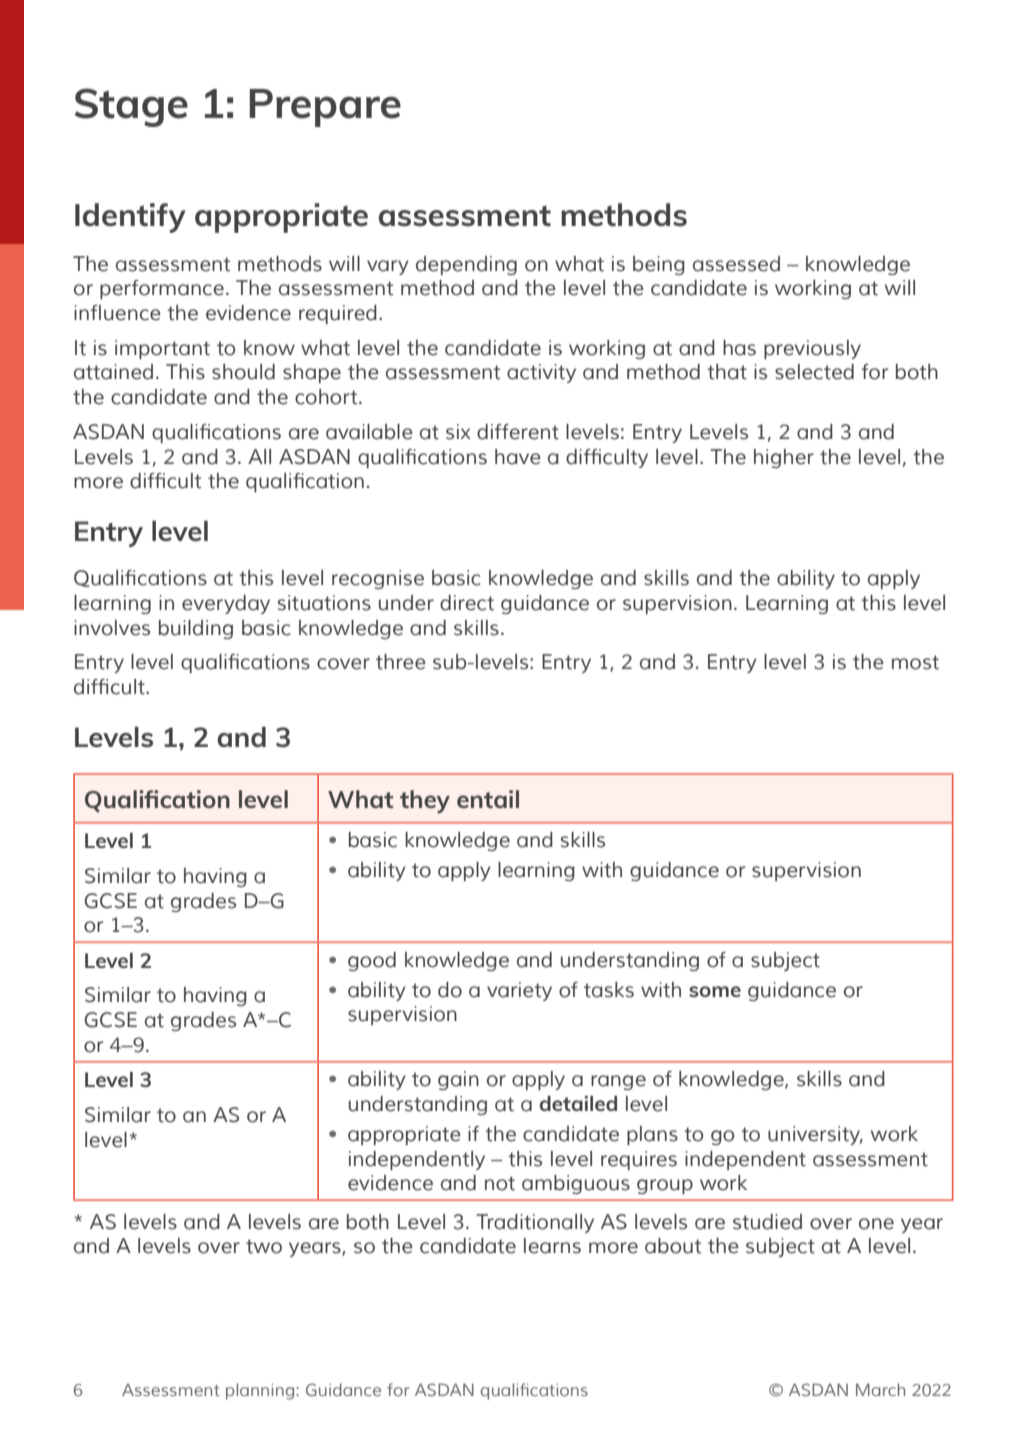  I want to click on March, so click(880, 1389).
